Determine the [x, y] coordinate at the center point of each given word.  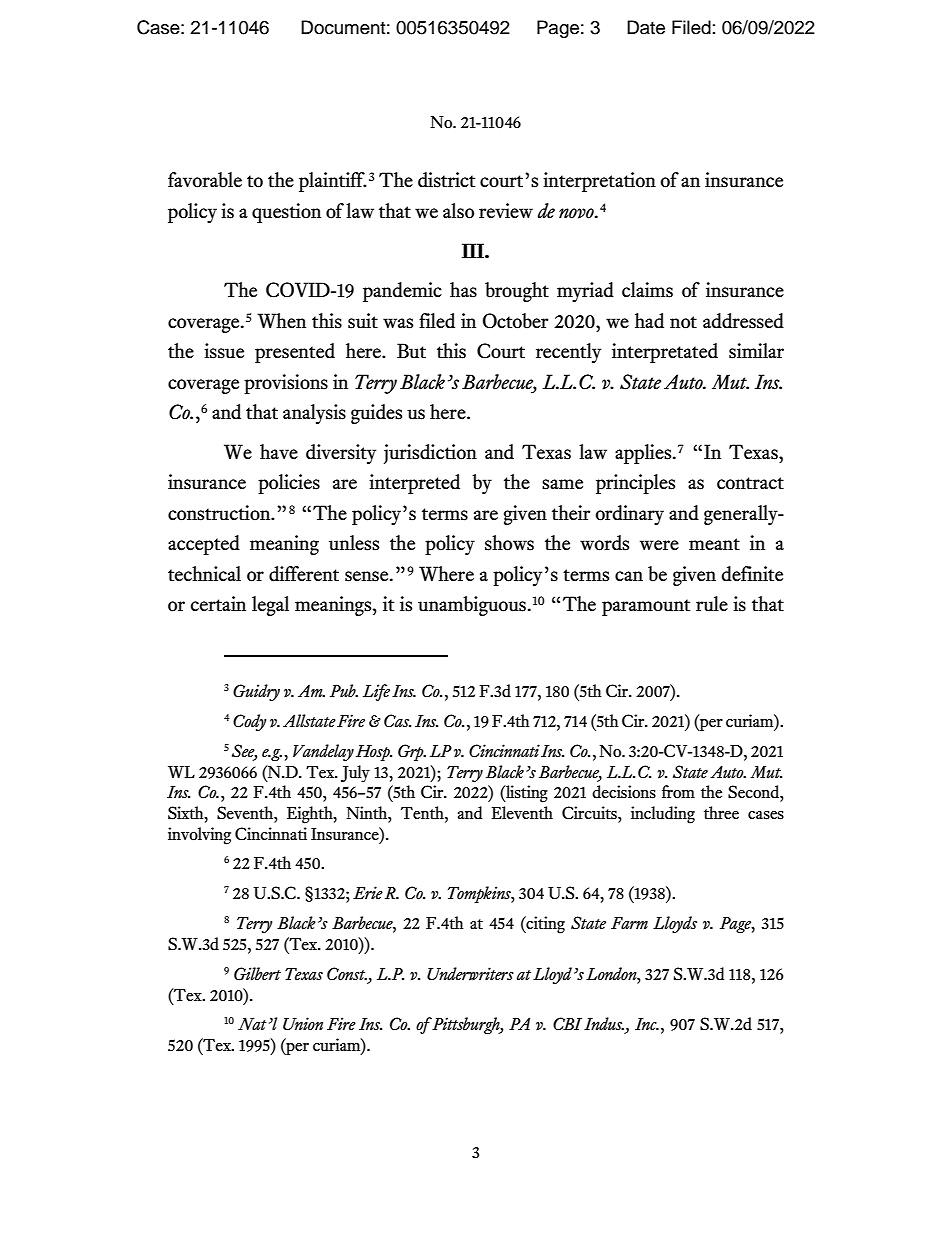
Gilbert [257, 974]
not [683, 322]
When [281, 321]
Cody [249, 722]
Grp [412, 752]
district [446, 180]
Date [646, 27]
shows [509, 543]
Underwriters [470, 974]
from [678, 792]
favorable [205, 180]
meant [714, 544]
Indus [604, 1024]
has [463, 290]
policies [289, 484]
